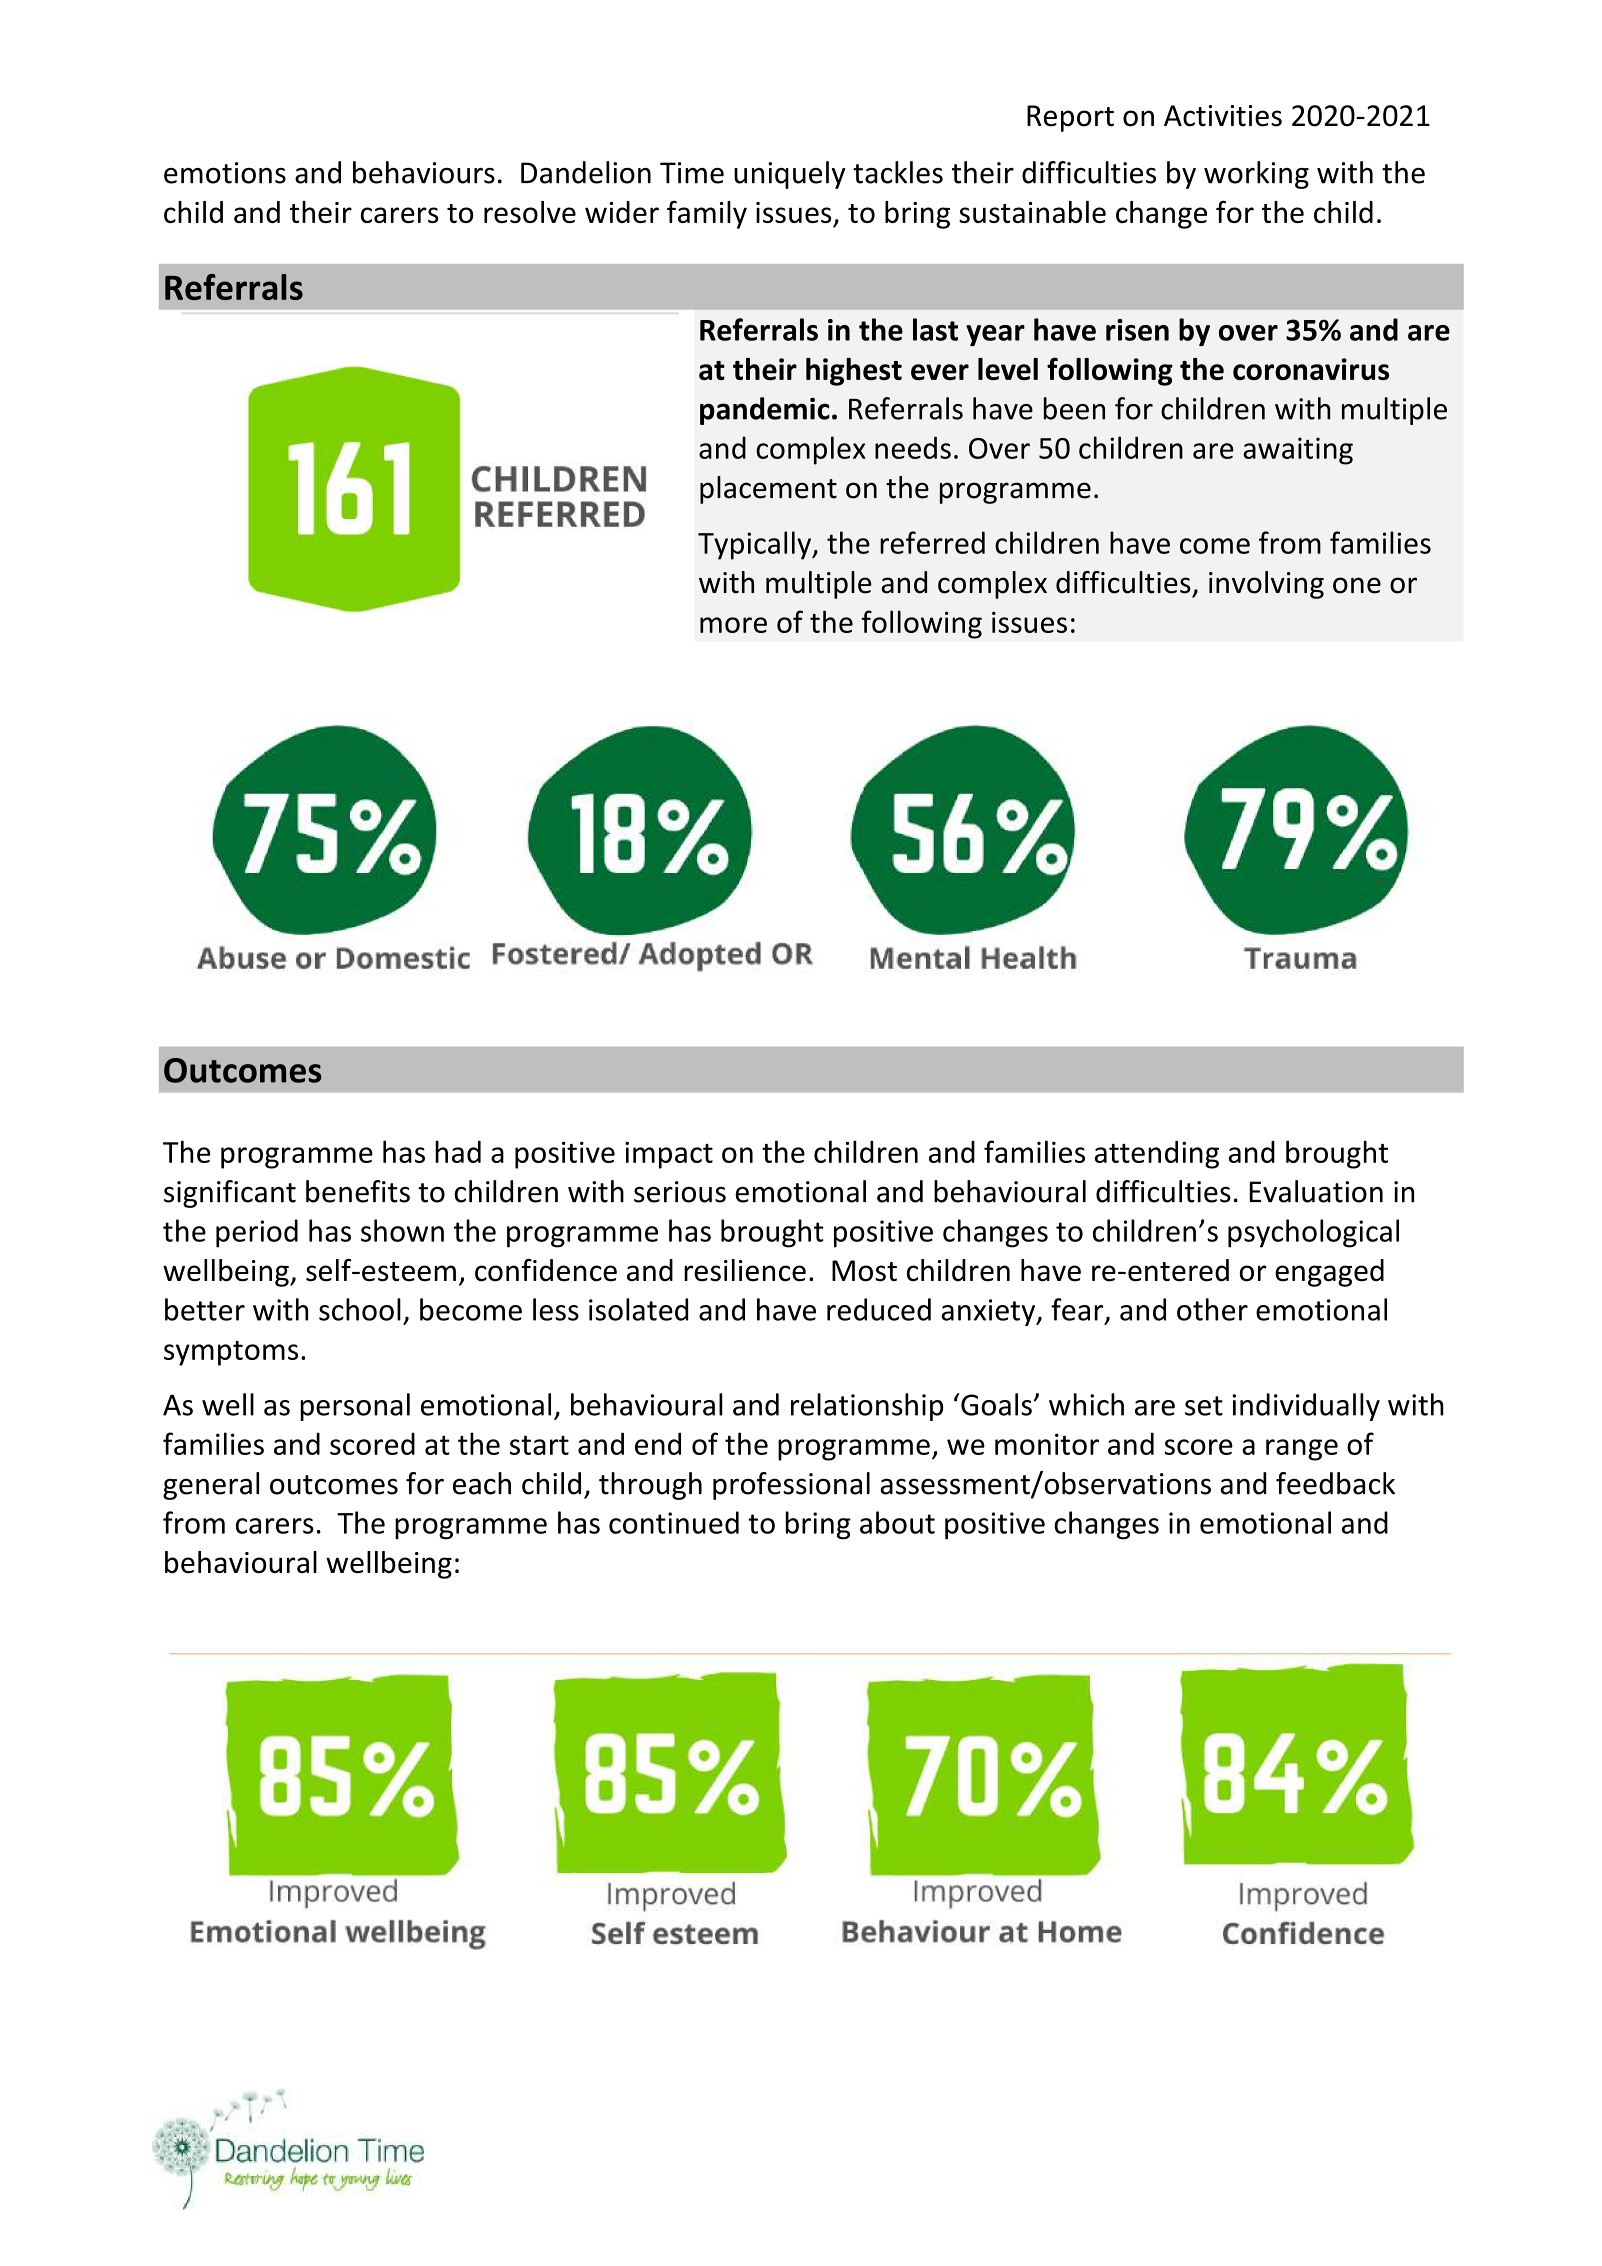 Image resolution: width=1602 pixels, height=2266 pixels. What do you see at coordinates (1256, 175) in the page?
I see `working` at bounding box center [1256, 175].
